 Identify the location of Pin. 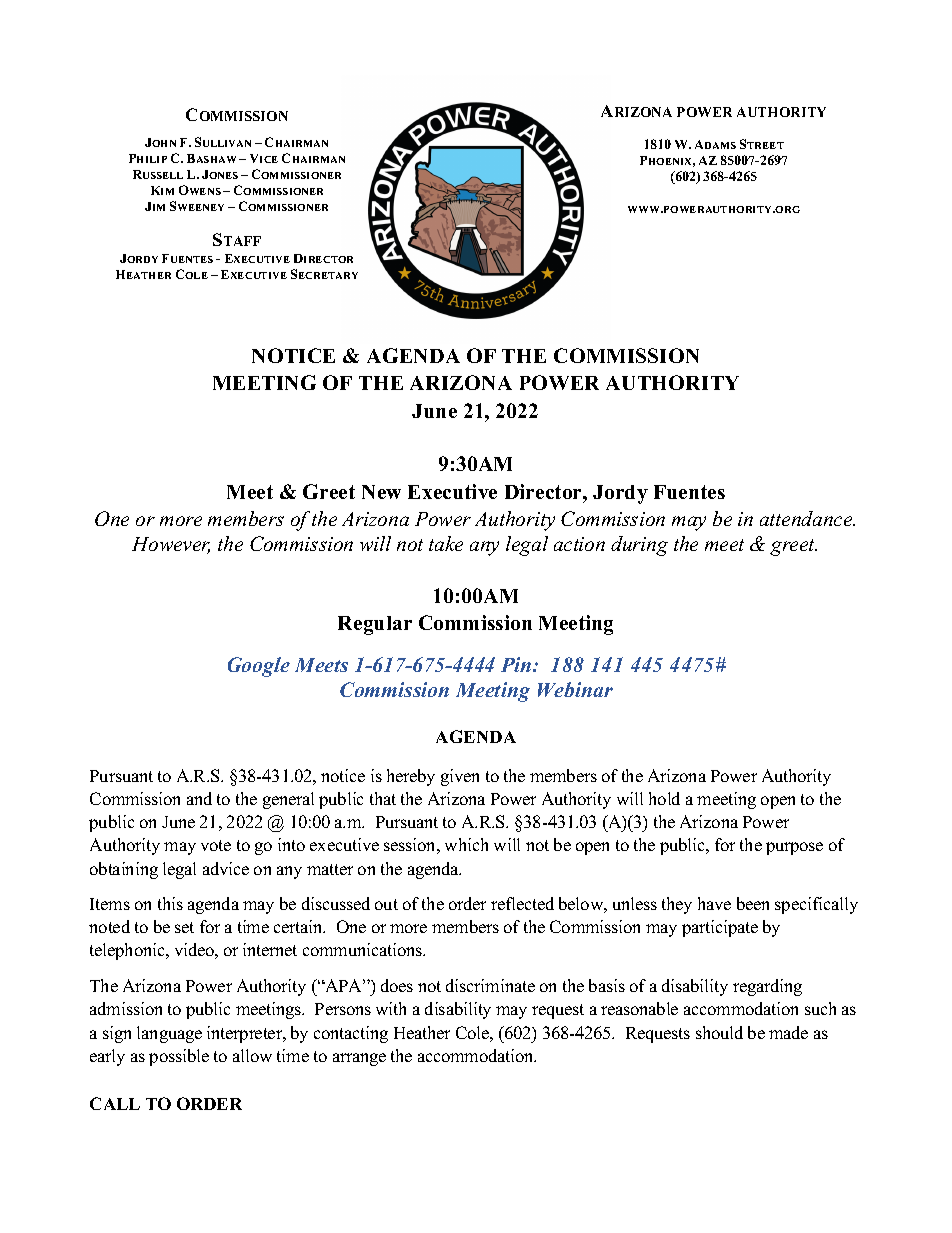
(517, 664).
